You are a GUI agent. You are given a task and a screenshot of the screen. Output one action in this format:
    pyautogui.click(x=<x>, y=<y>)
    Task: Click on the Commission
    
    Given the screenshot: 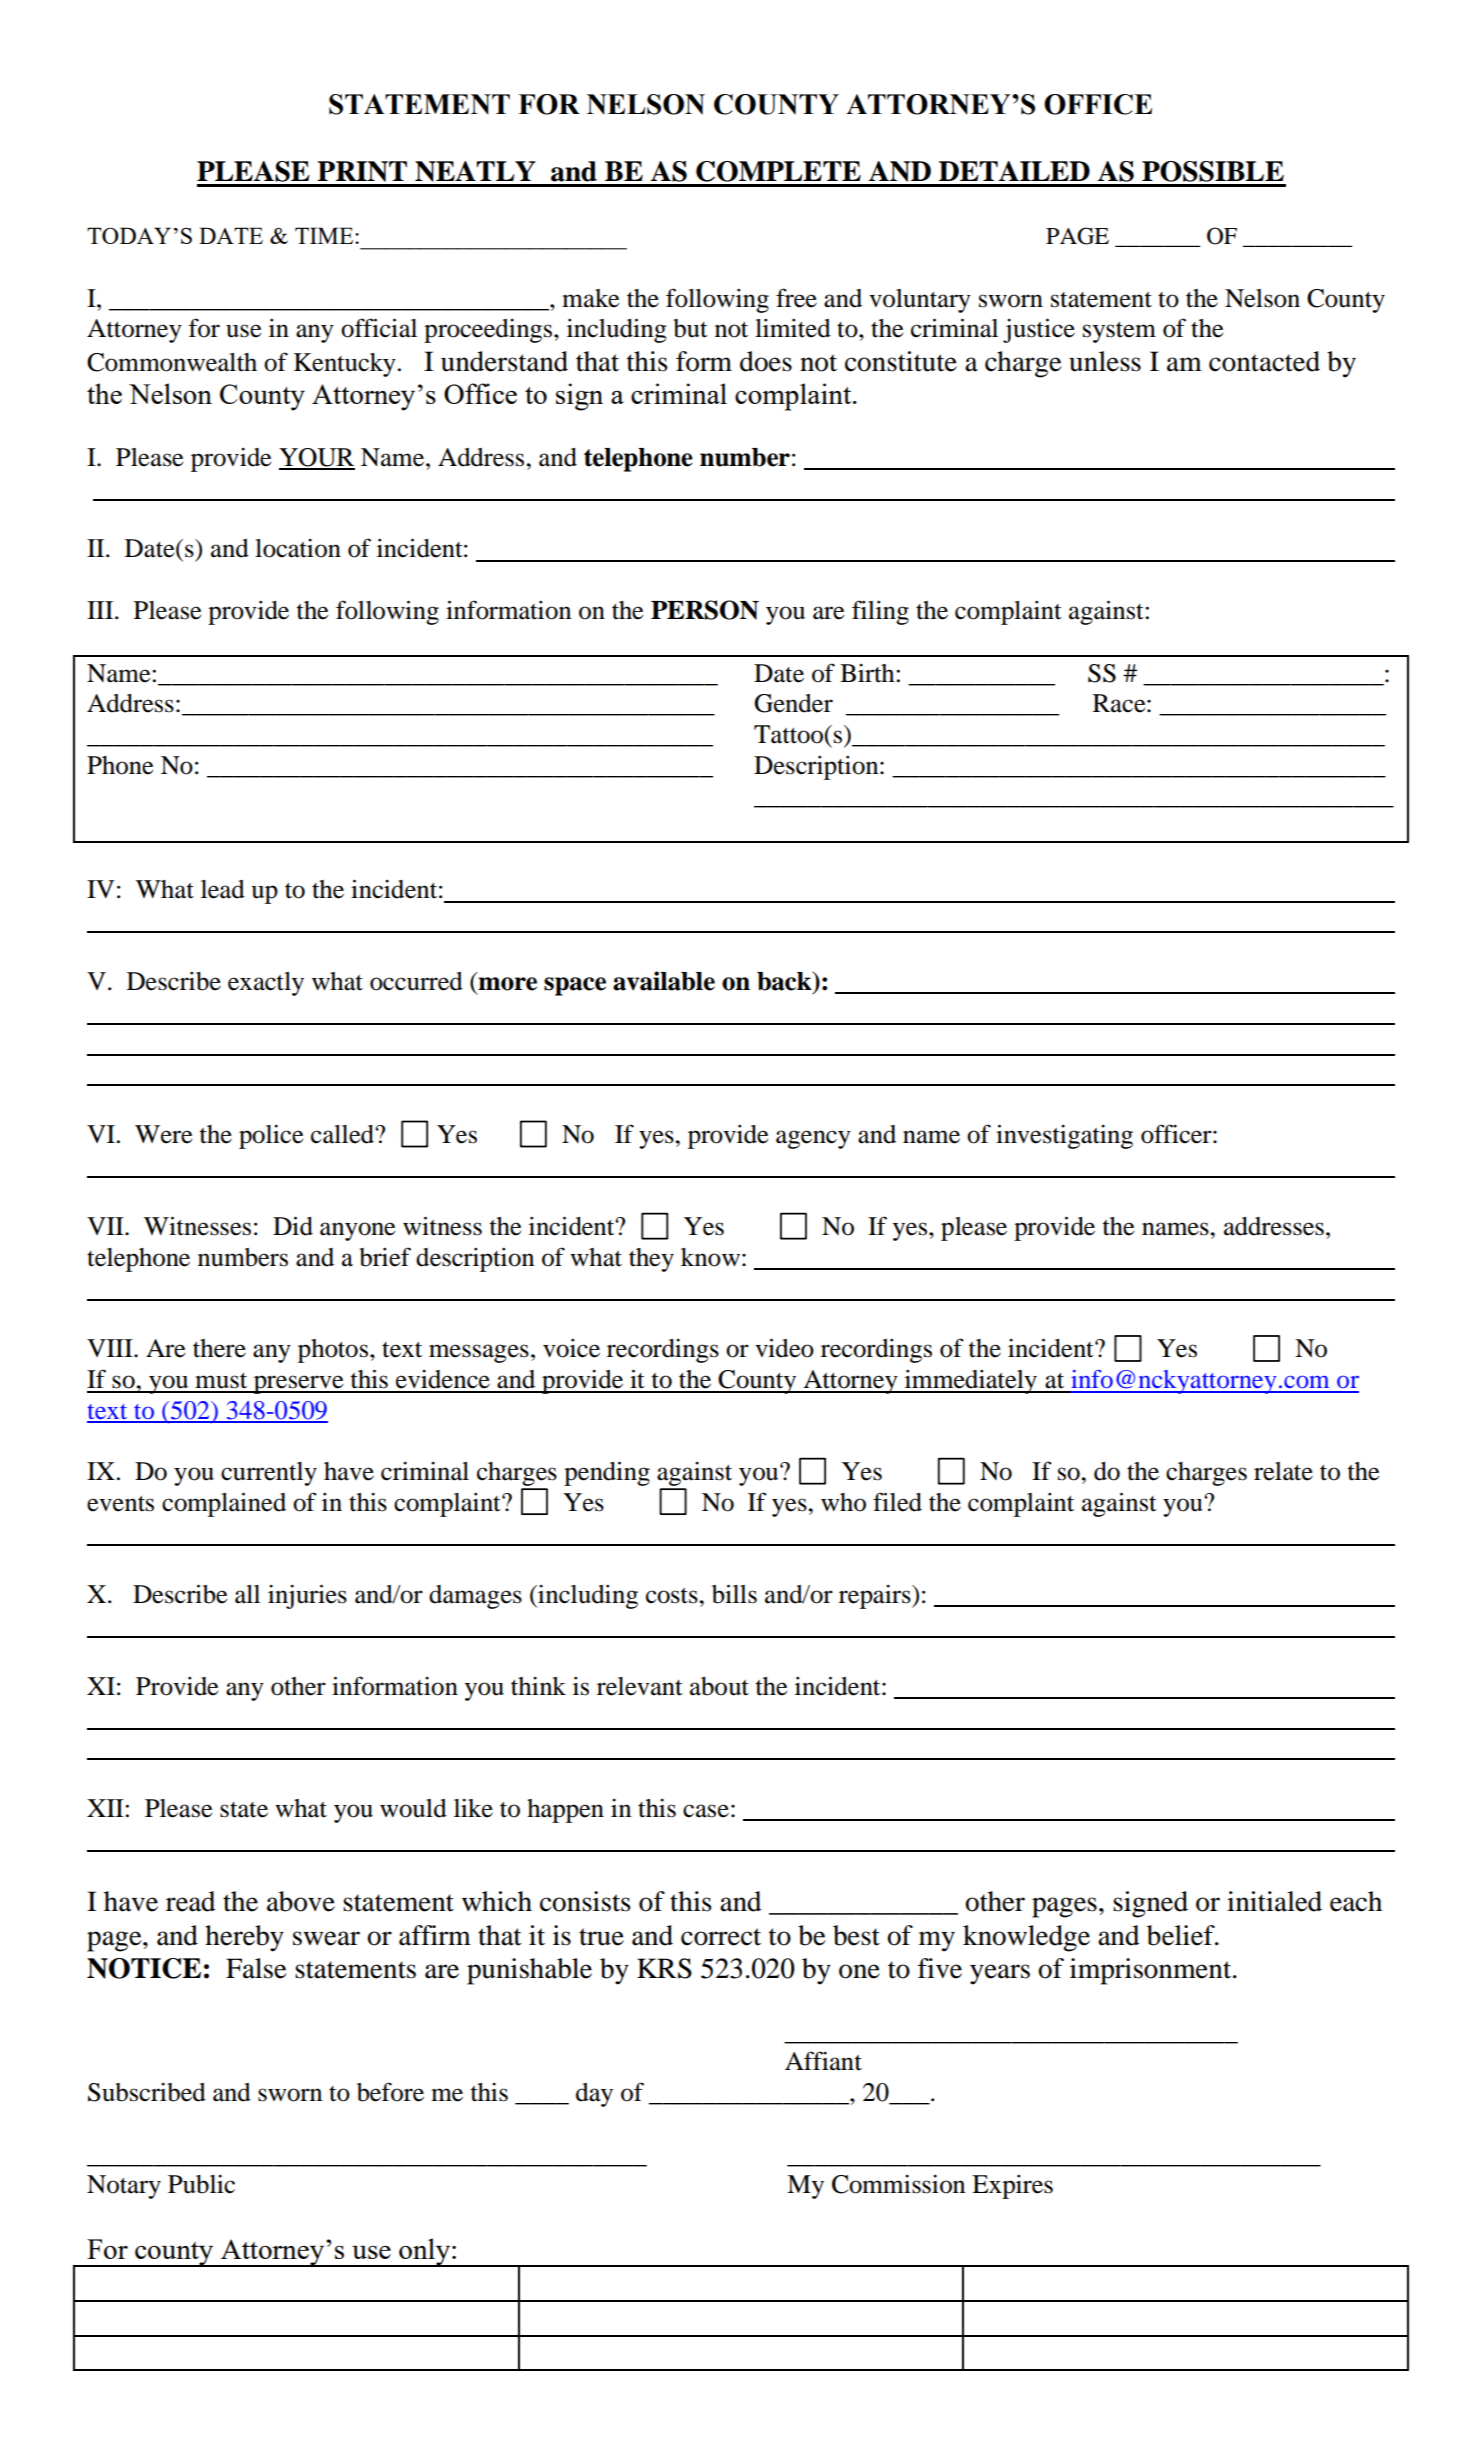 What is the action you would take?
    pyautogui.click(x=898, y=2184)
